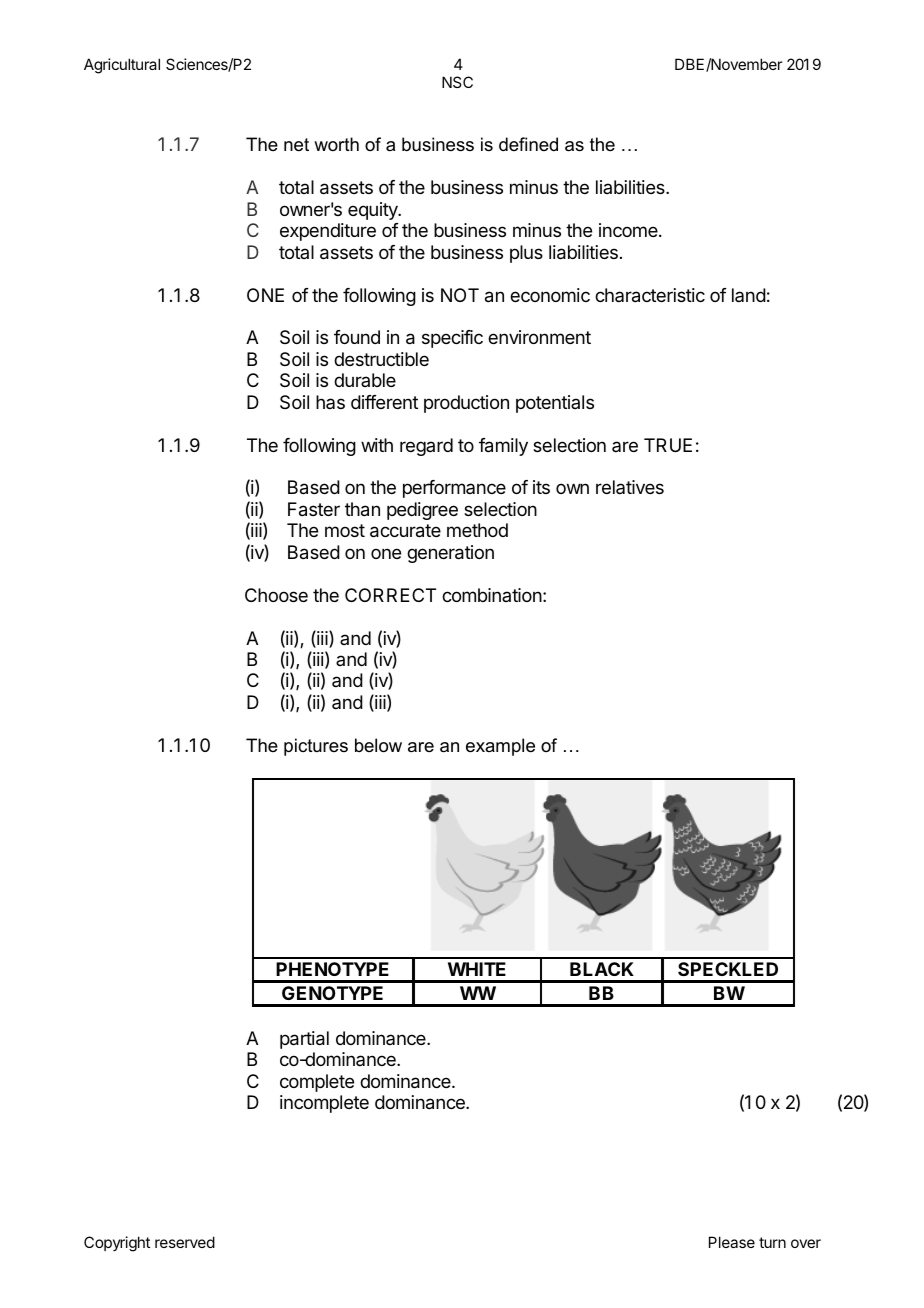  Describe the element at coordinates (457, 82) in the document. I see `NSC` at that location.
